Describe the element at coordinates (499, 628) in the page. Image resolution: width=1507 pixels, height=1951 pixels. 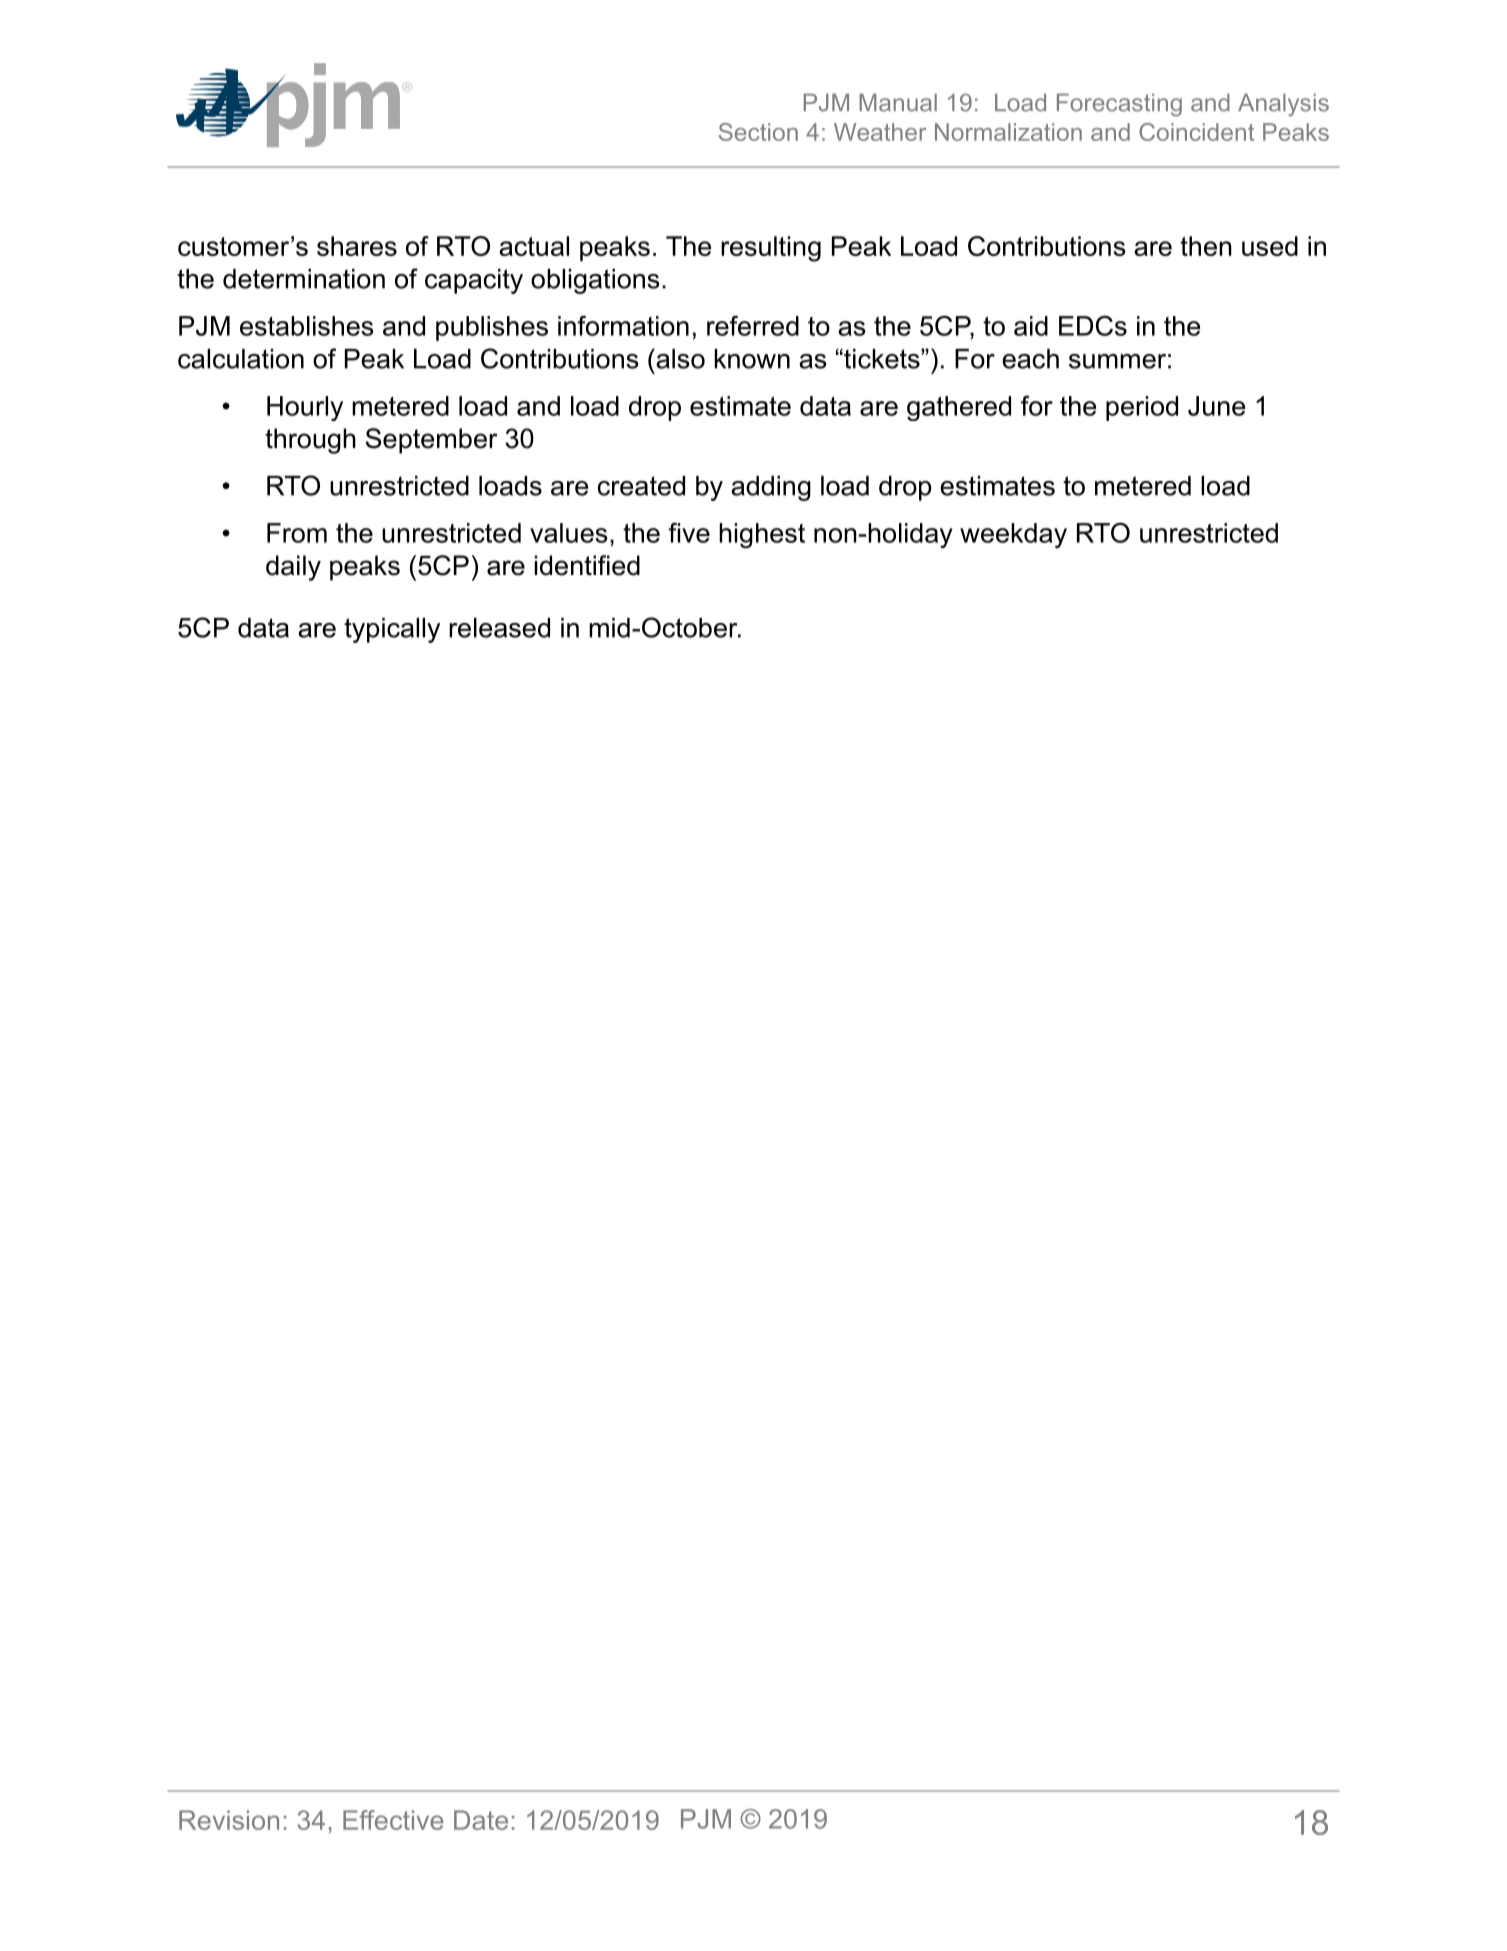
I see `released` at that location.
